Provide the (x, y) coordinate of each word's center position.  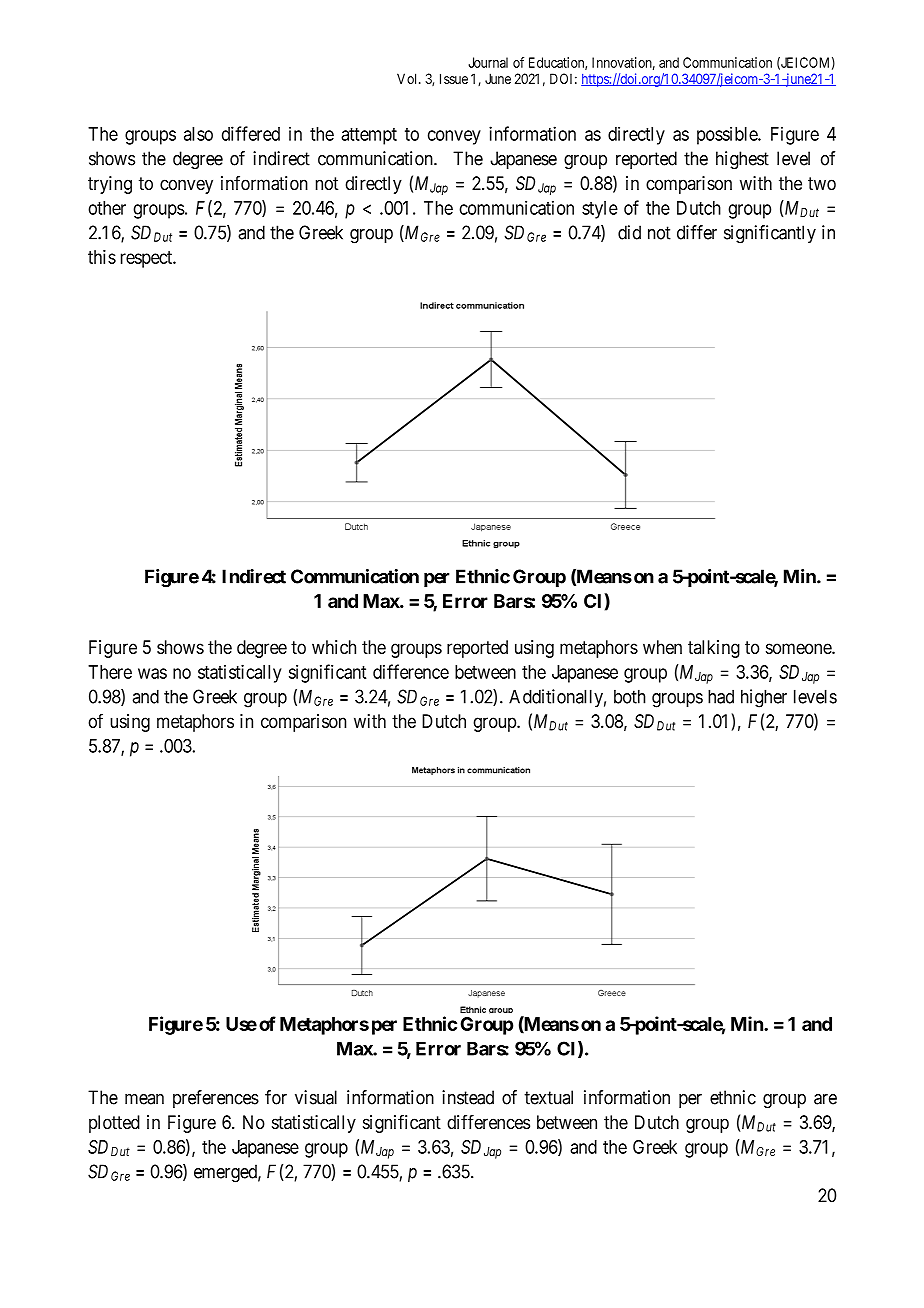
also (198, 134)
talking (714, 649)
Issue (454, 78)
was (152, 673)
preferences (216, 1099)
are (825, 1099)
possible (728, 135)
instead (468, 1097)
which (334, 647)
